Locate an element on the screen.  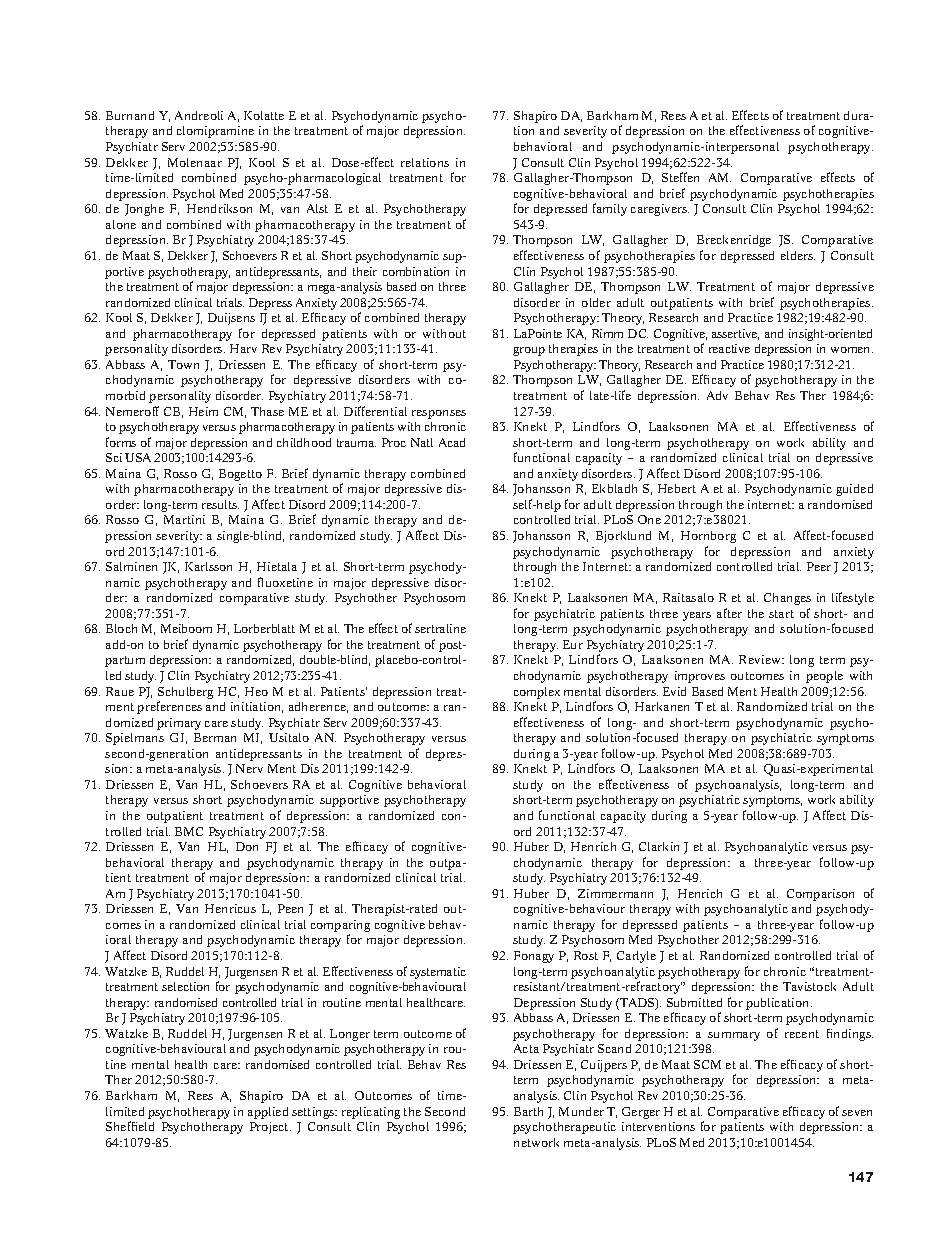
SCM is located at coordinates (707, 1064).
